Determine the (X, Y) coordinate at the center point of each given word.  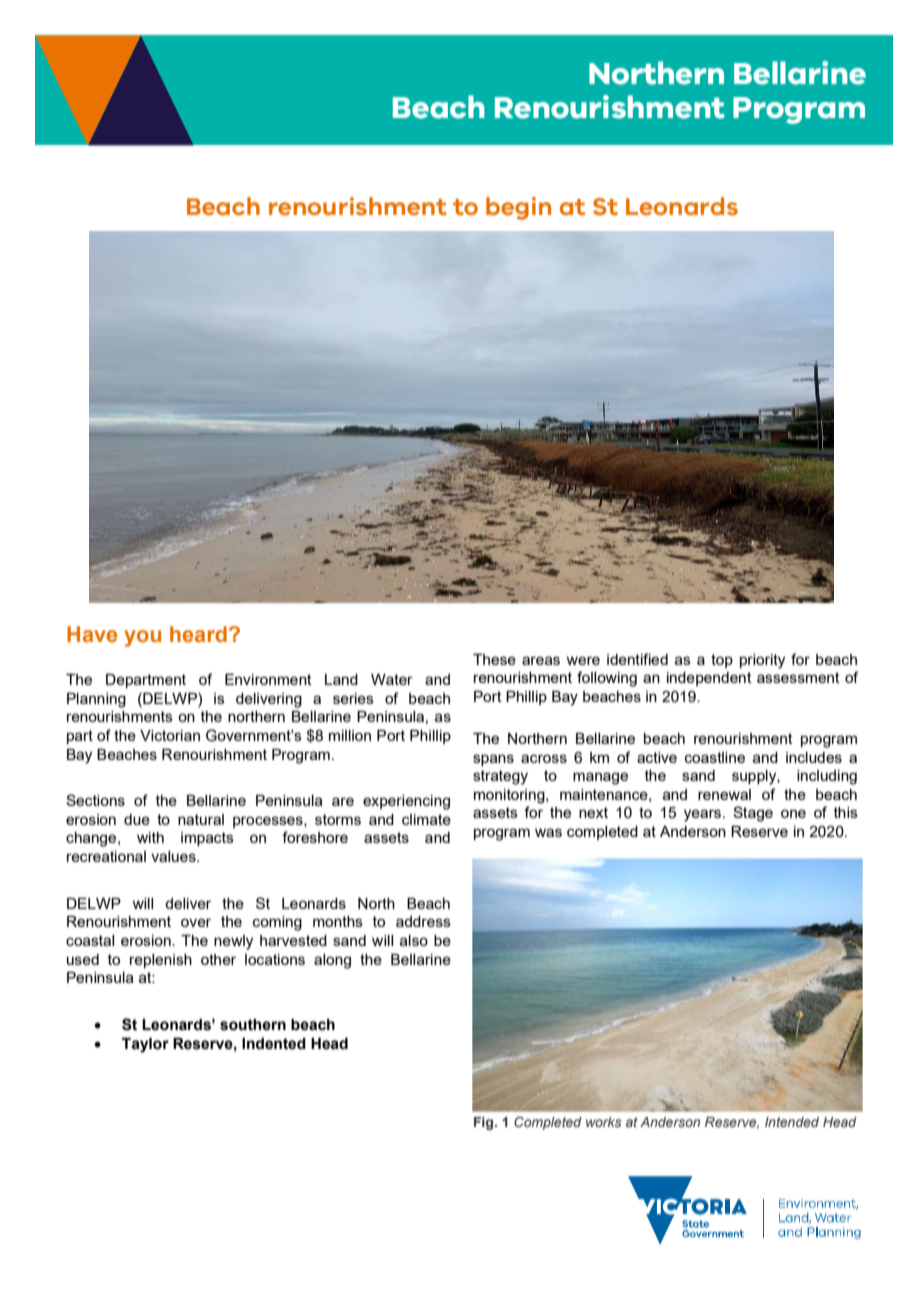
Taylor (145, 1045)
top (722, 661)
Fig (485, 1123)
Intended (792, 1122)
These (494, 659)
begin (518, 208)
